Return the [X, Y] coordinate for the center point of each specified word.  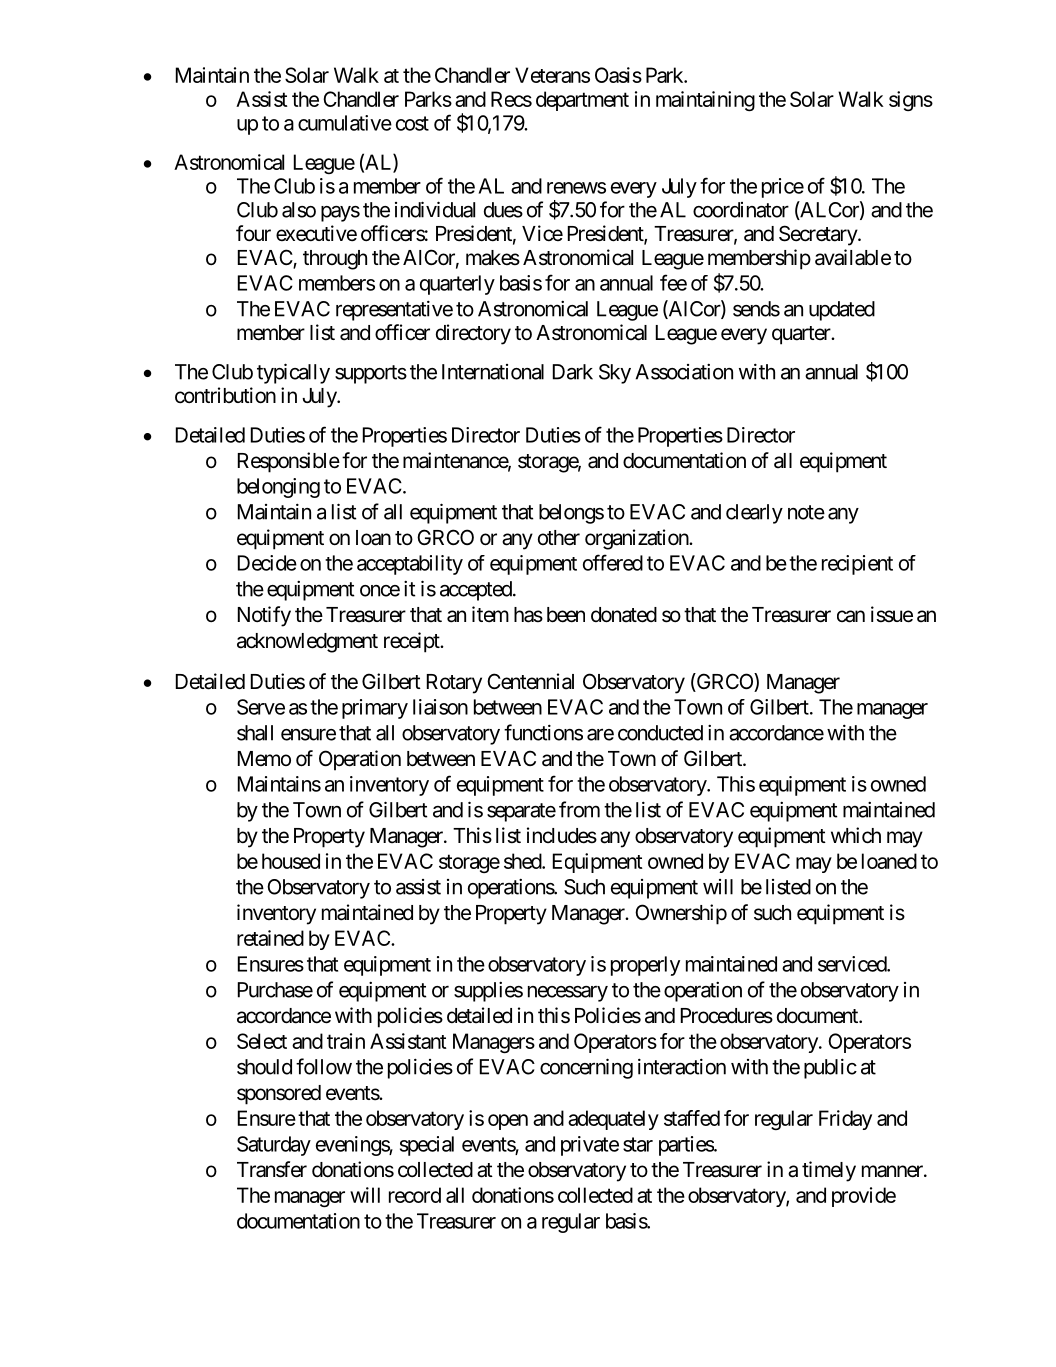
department [582, 101]
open [508, 1122]
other [559, 538]
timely [829, 1171]
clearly [754, 514]
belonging [278, 488]
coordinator [741, 210]
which [856, 835]
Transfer [272, 1169]
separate [521, 812]
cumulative [345, 123]
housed [291, 861]
